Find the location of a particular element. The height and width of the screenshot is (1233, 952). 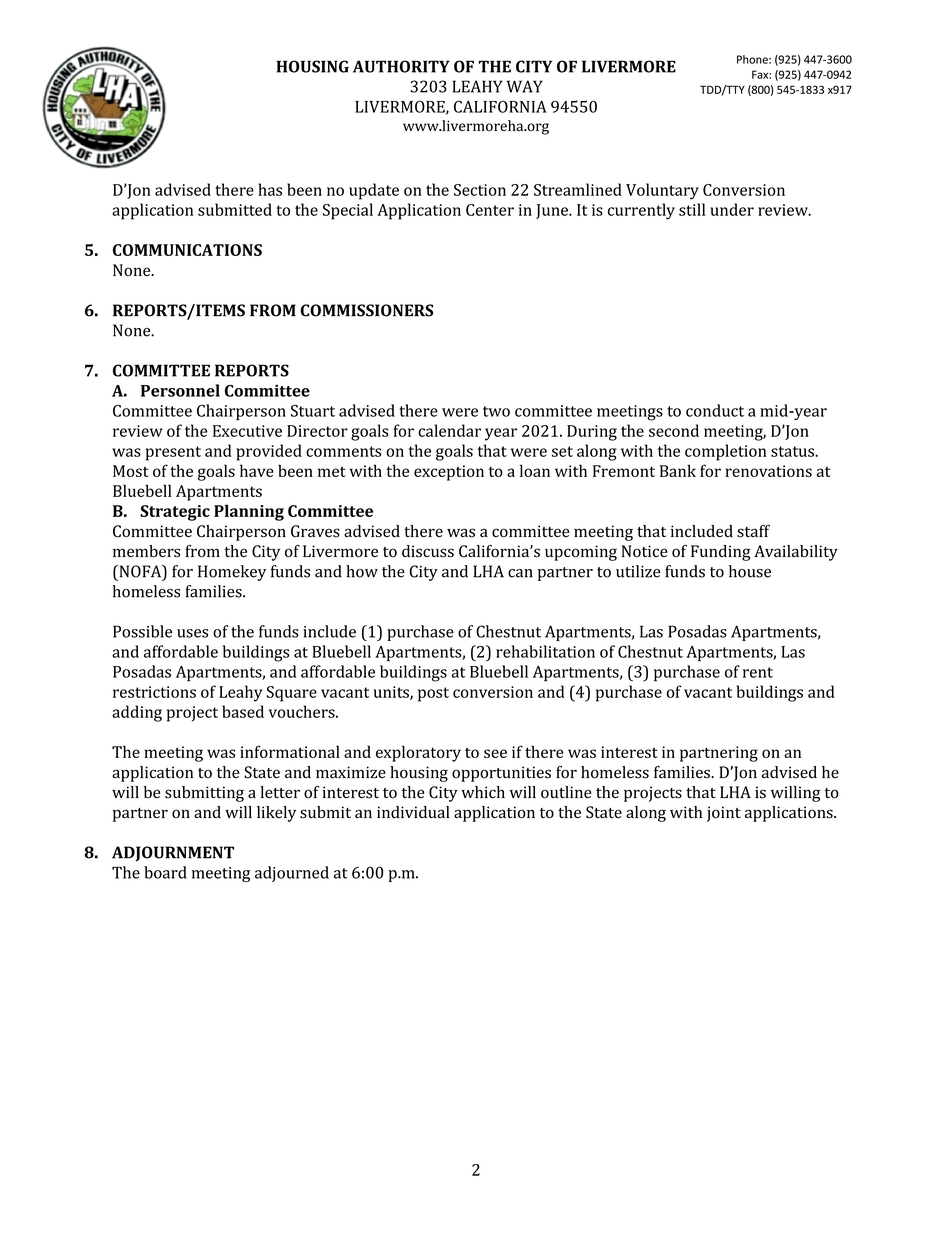

present is located at coordinates (173, 453).
